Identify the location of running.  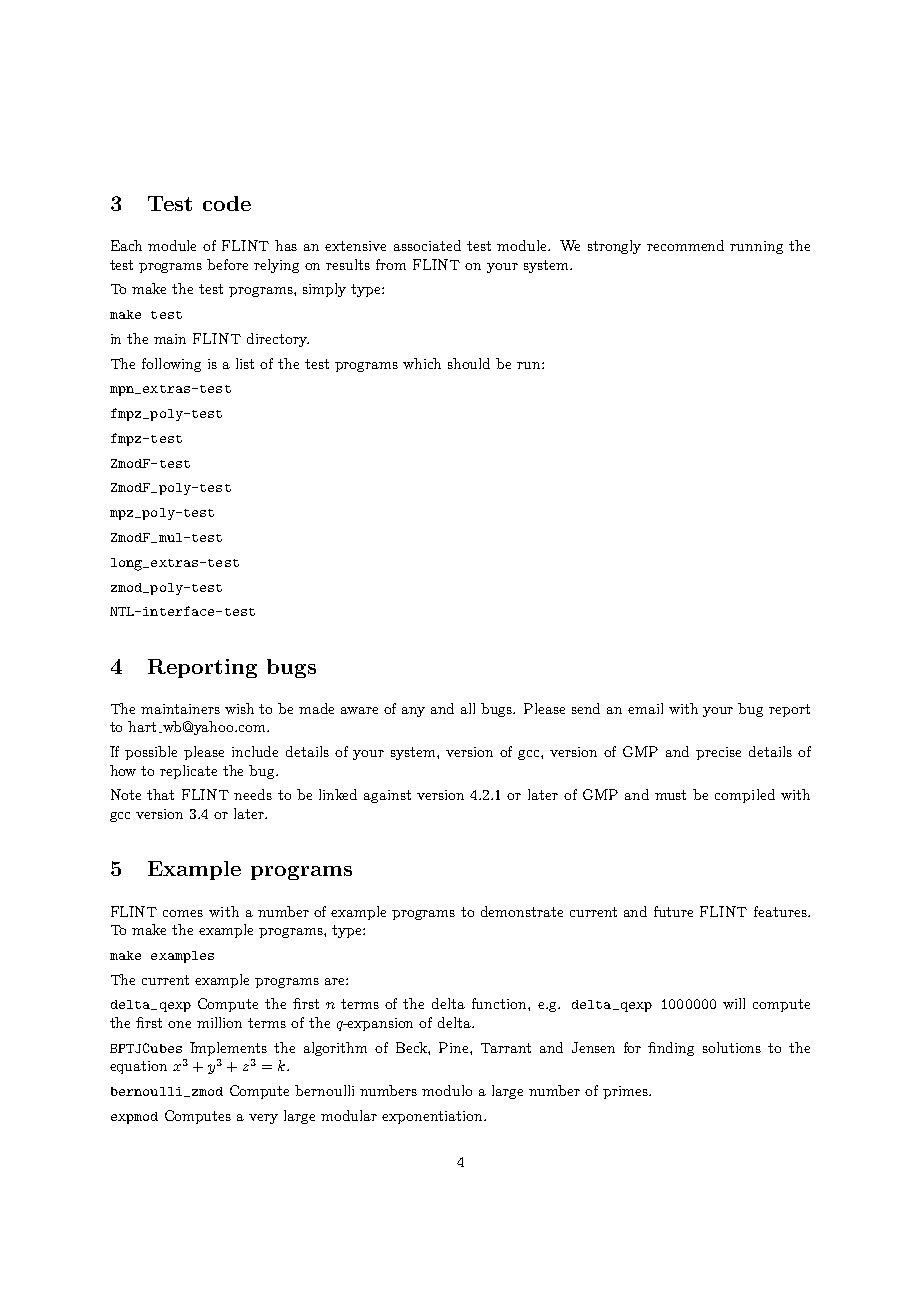
(756, 247).
